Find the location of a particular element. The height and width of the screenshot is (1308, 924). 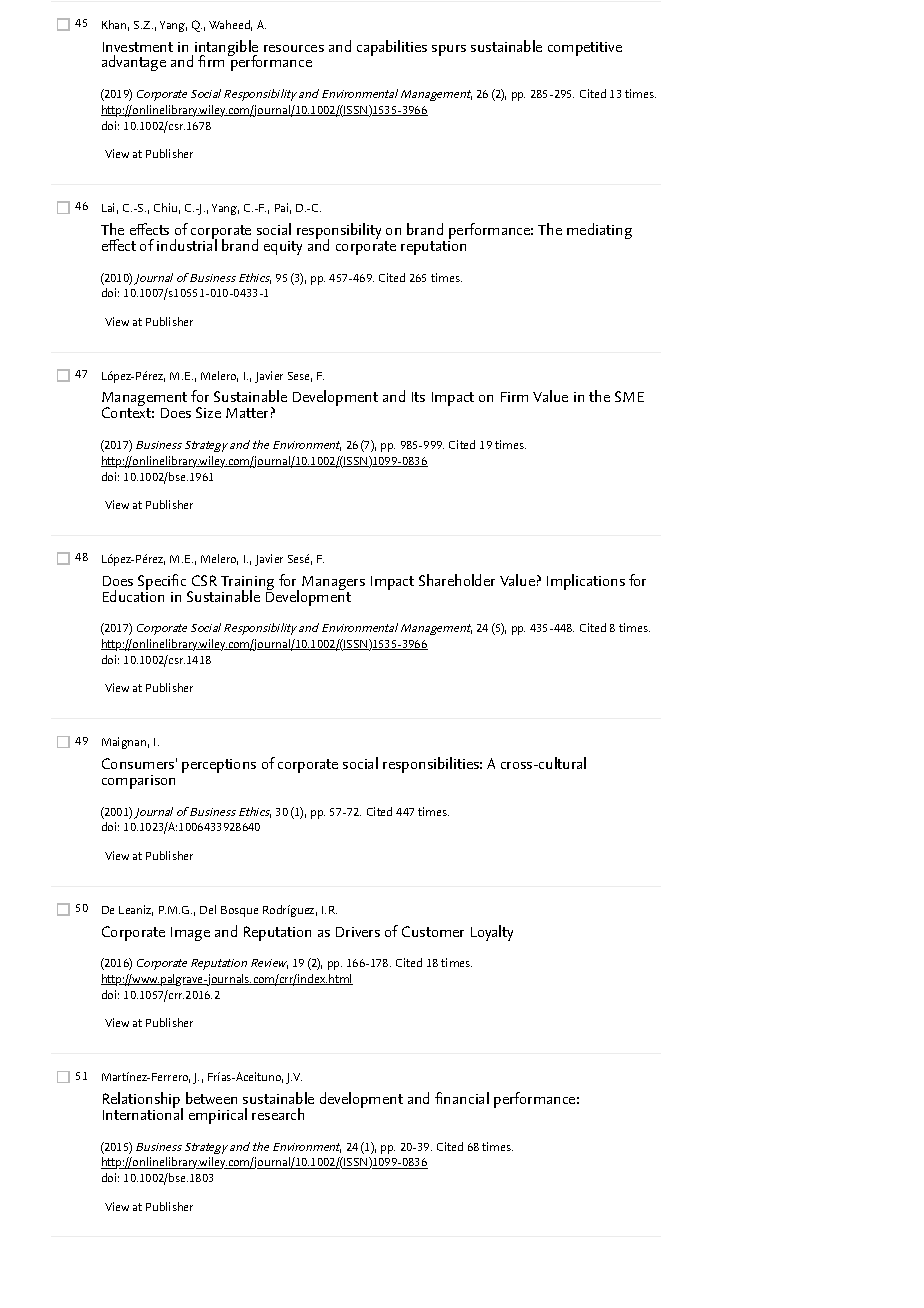

Managers is located at coordinates (333, 584).
